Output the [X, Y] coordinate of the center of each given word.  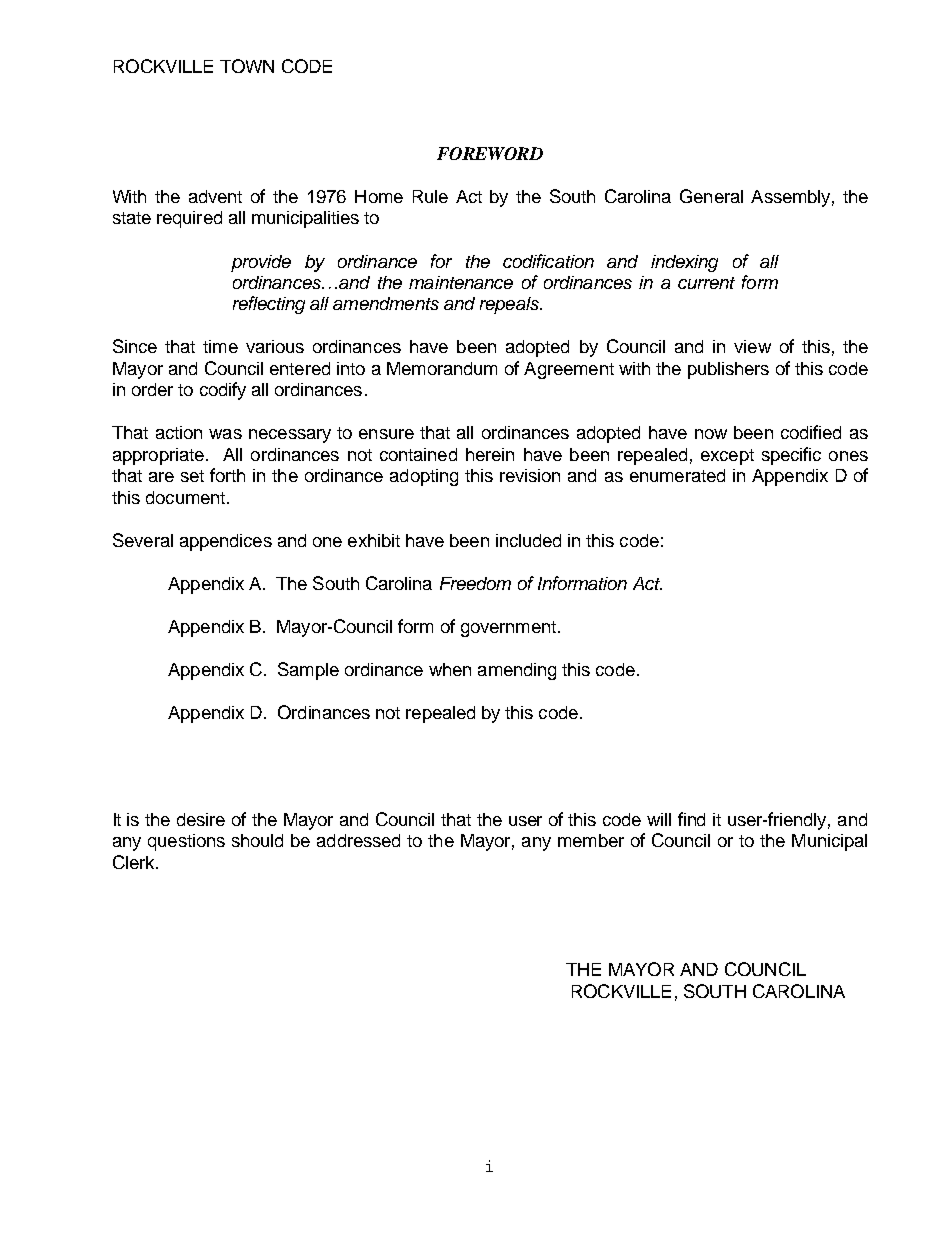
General [711, 196]
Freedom [475, 583]
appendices [226, 542]
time [220, 346]
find [691, 819]
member [591, 840]
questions [186, 842]
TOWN [247, 66]
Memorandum [442, 368]
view [752, 346]
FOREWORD [490, 153]
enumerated [677, 475]
